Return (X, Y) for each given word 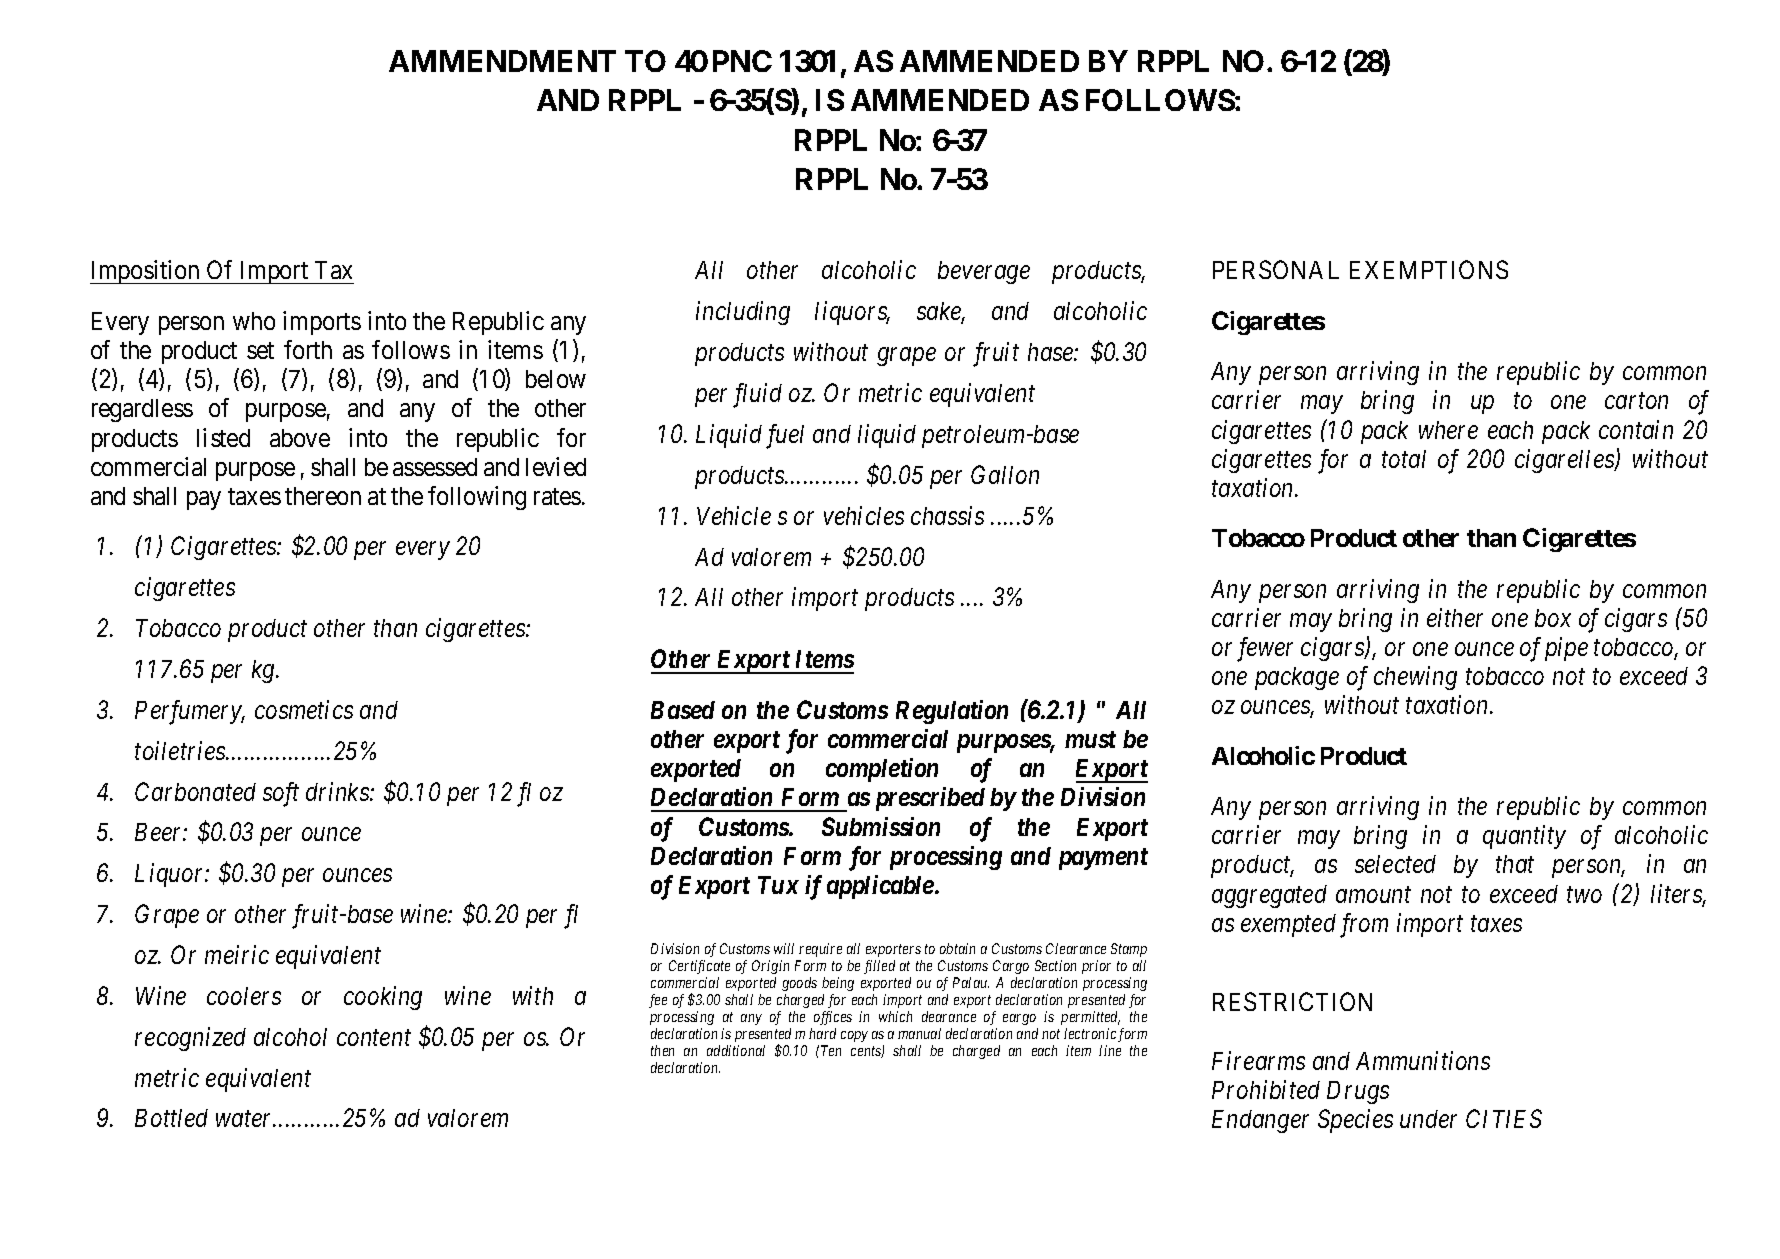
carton (1636, 401)
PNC (742, 61)
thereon (323, 496)
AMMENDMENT (502, 61)
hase (1051, 352)
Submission (881, 826)
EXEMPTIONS (1429, 269)
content (374, 1038)
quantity (1524, 837)
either (1455, 617)
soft (281, 794)
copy (854, 1036)
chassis (947, 515)
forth (308, 349)
